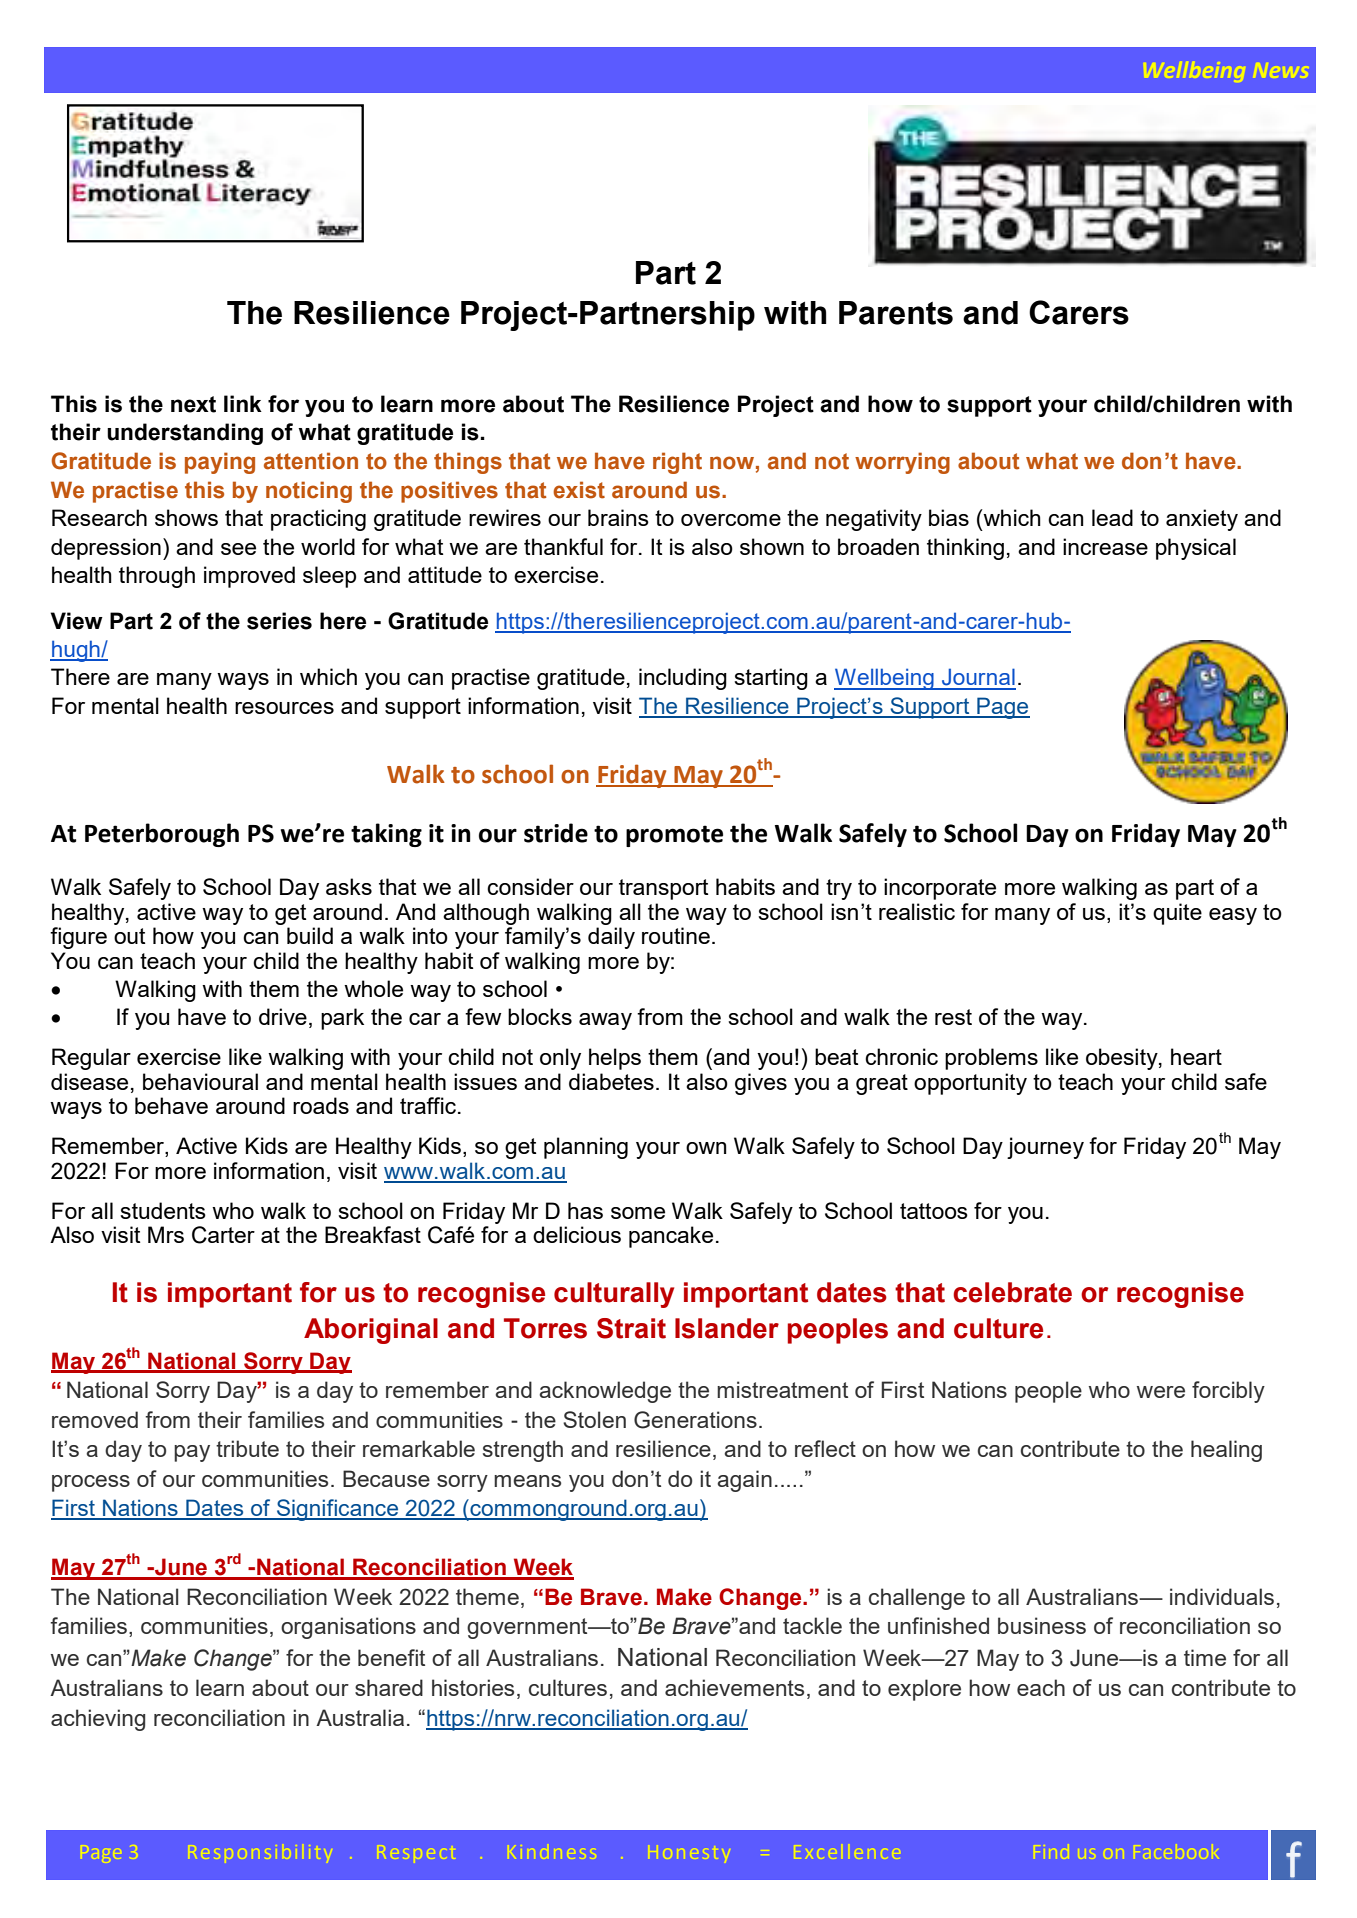  I want to click on achieving, so click(98, 1720).
